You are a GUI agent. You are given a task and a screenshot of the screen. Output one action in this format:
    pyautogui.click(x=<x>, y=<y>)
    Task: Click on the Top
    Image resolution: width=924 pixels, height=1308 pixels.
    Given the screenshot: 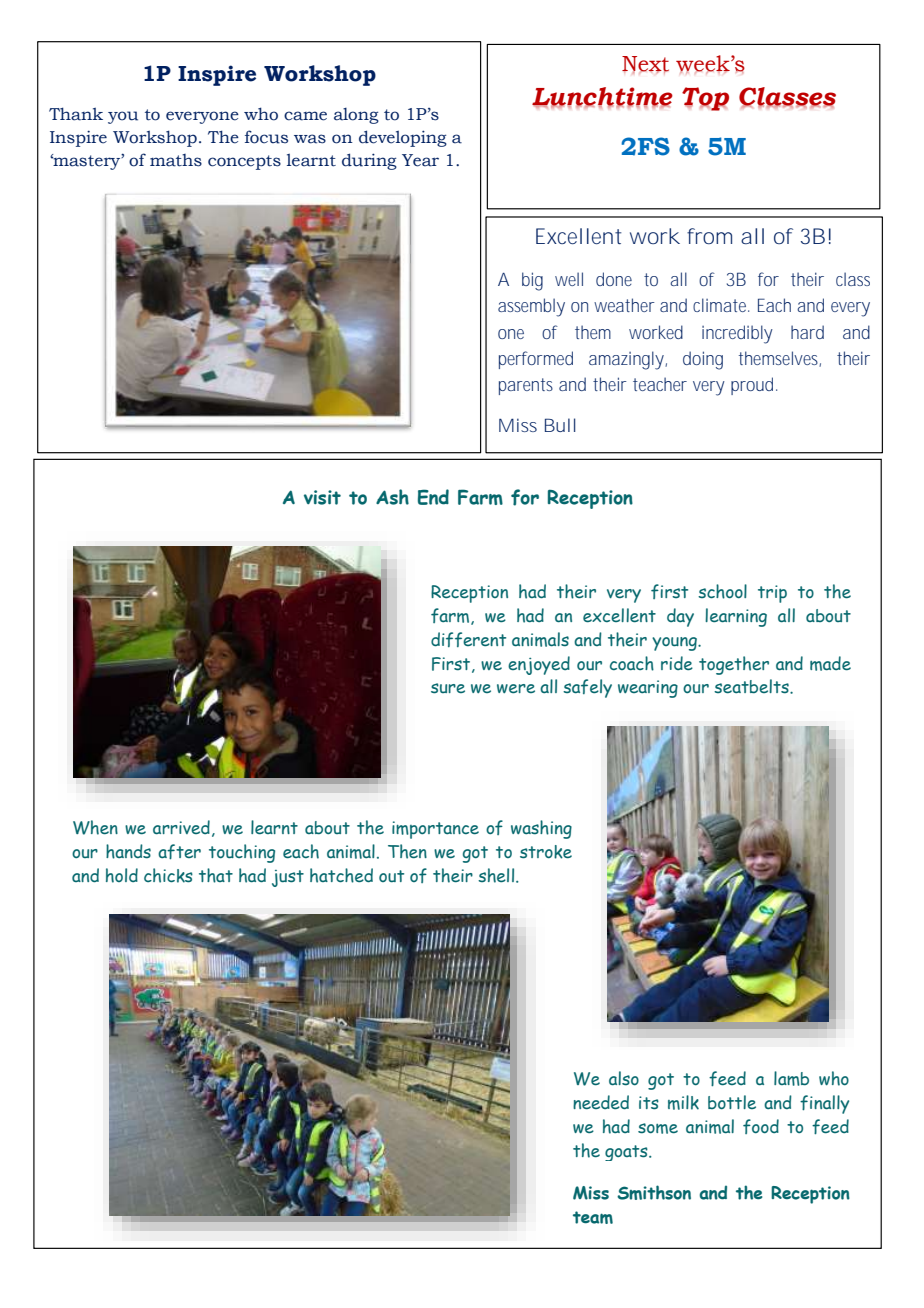 What is the action you would take?
    pyautogui.click(x=705, y=99)
